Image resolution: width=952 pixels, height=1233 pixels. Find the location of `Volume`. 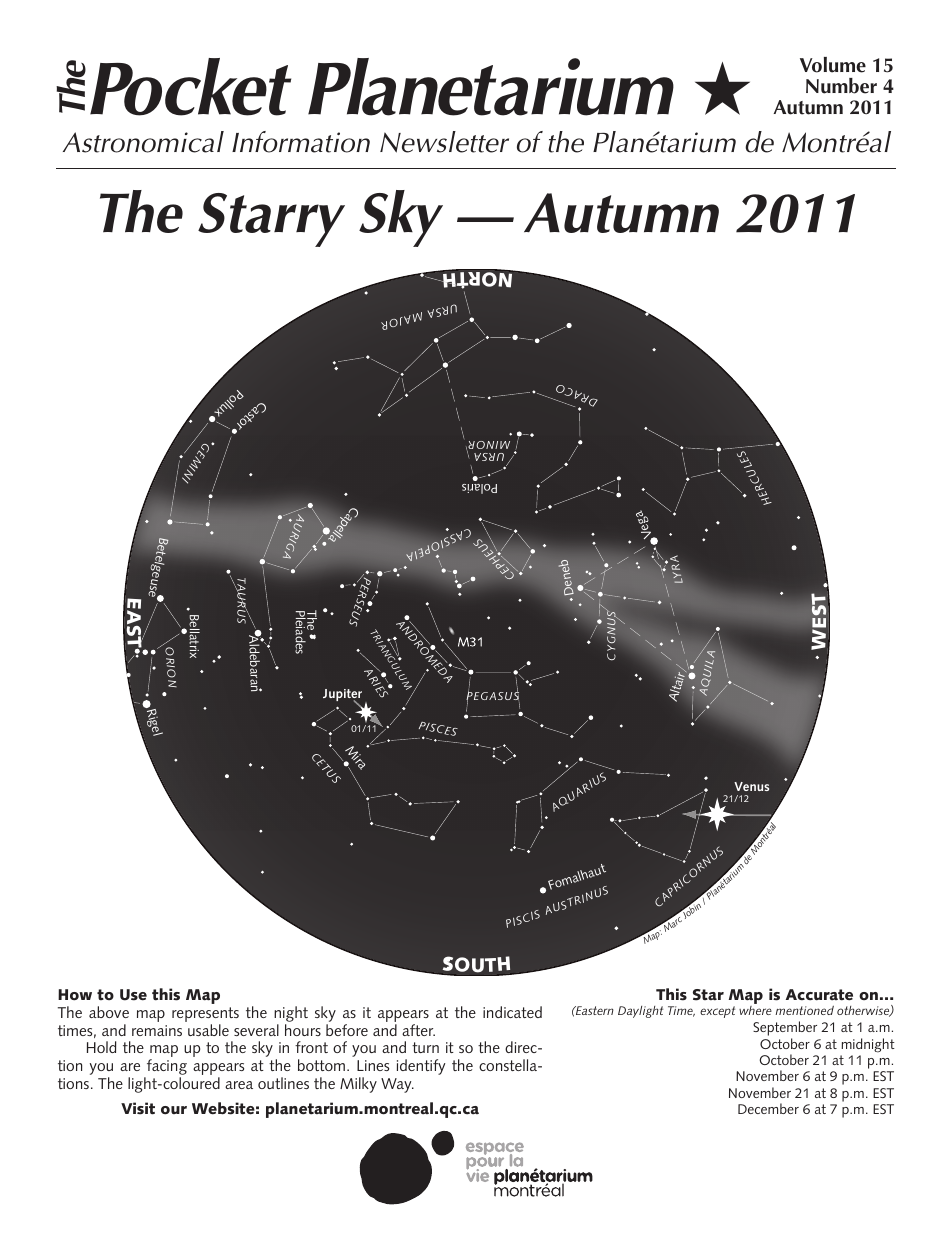

Volume is located at coordinates (833, 65).
